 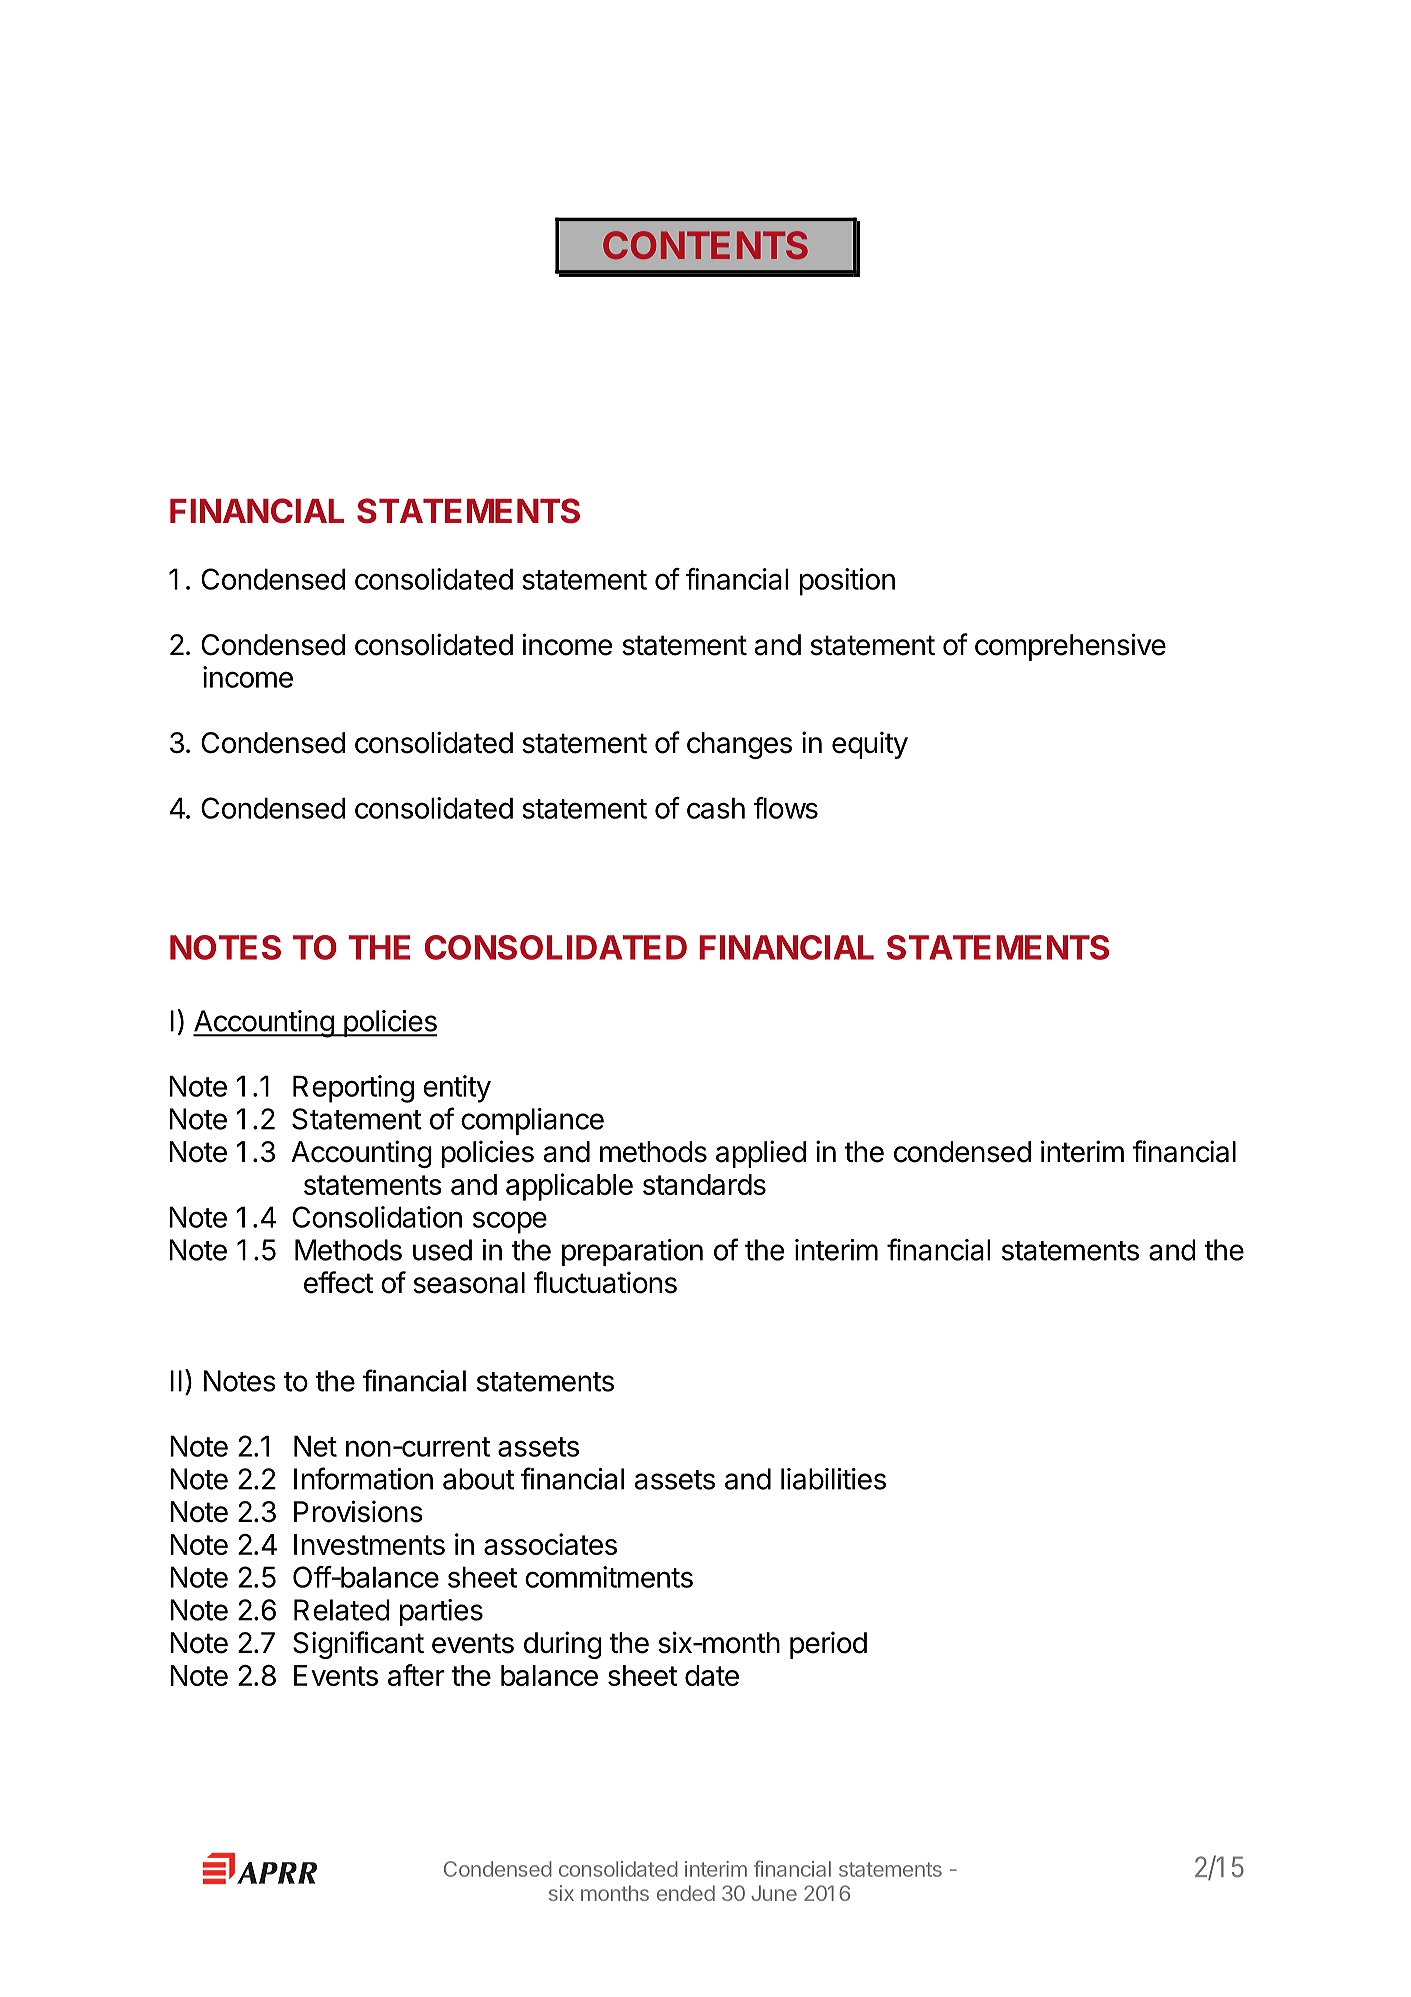 What do you see at coordinates (716, 808) in the screenshot?
I see `cash` at bounding box center [716, 808].
